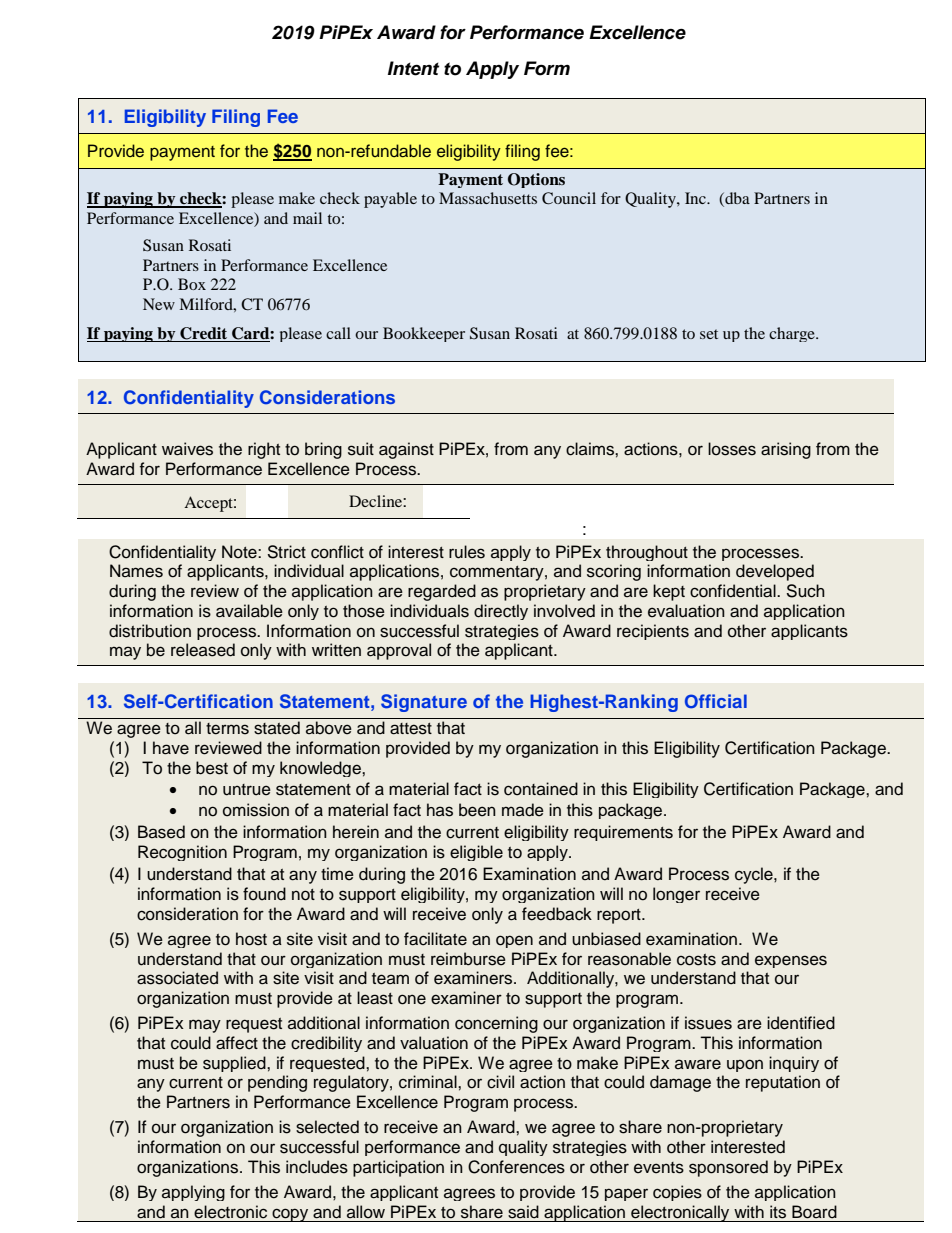 The width and height of the screenshot is (952, 1233). Describe the element at coordinates (287, 552) in the screenshot. I see `Strict` at that location.
